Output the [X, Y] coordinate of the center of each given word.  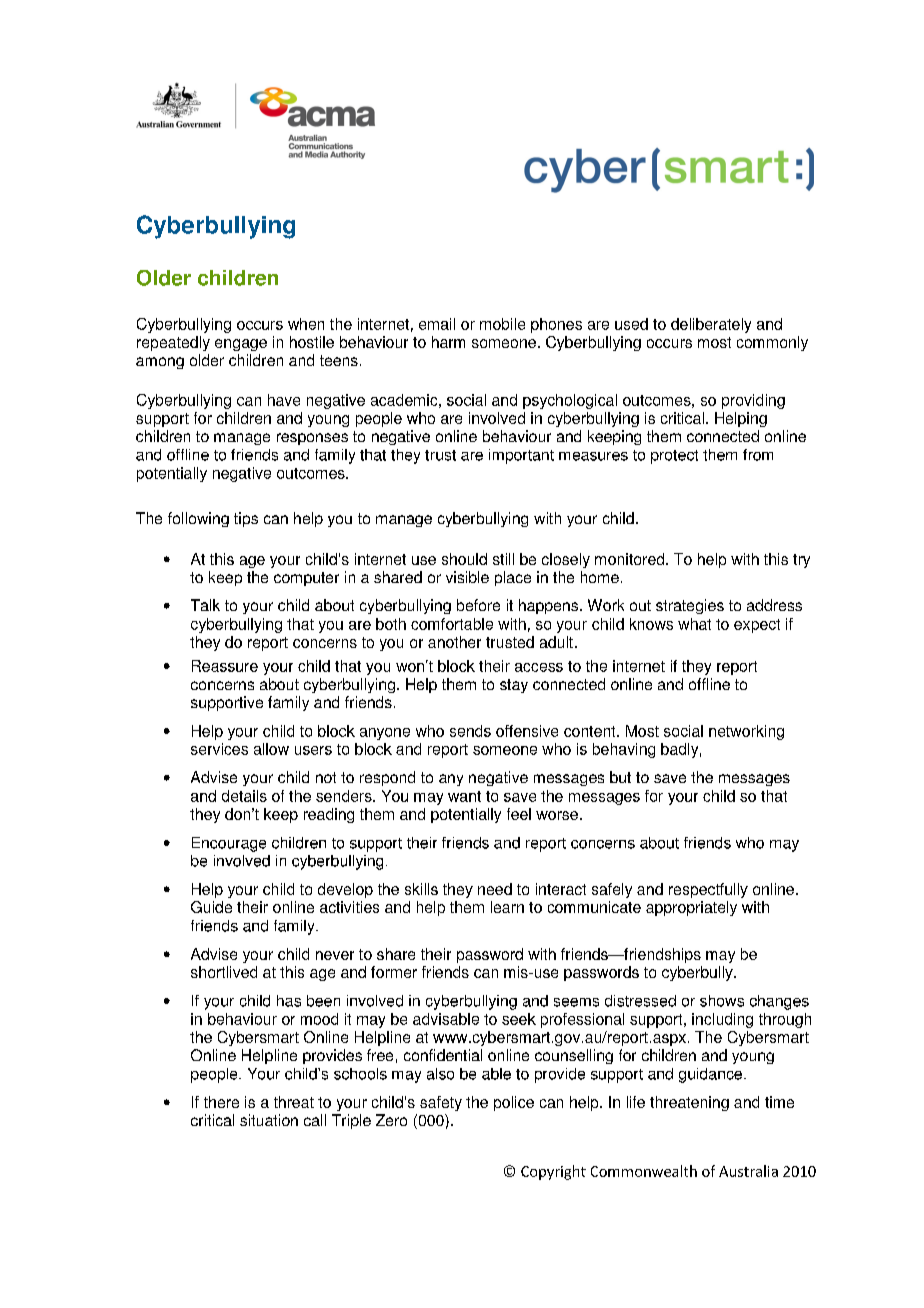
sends [470, 731]
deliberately [711, 325]
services [219, 749]
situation [269, 1120]
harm [448, 342]
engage [241, 345]
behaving [624, 750]
